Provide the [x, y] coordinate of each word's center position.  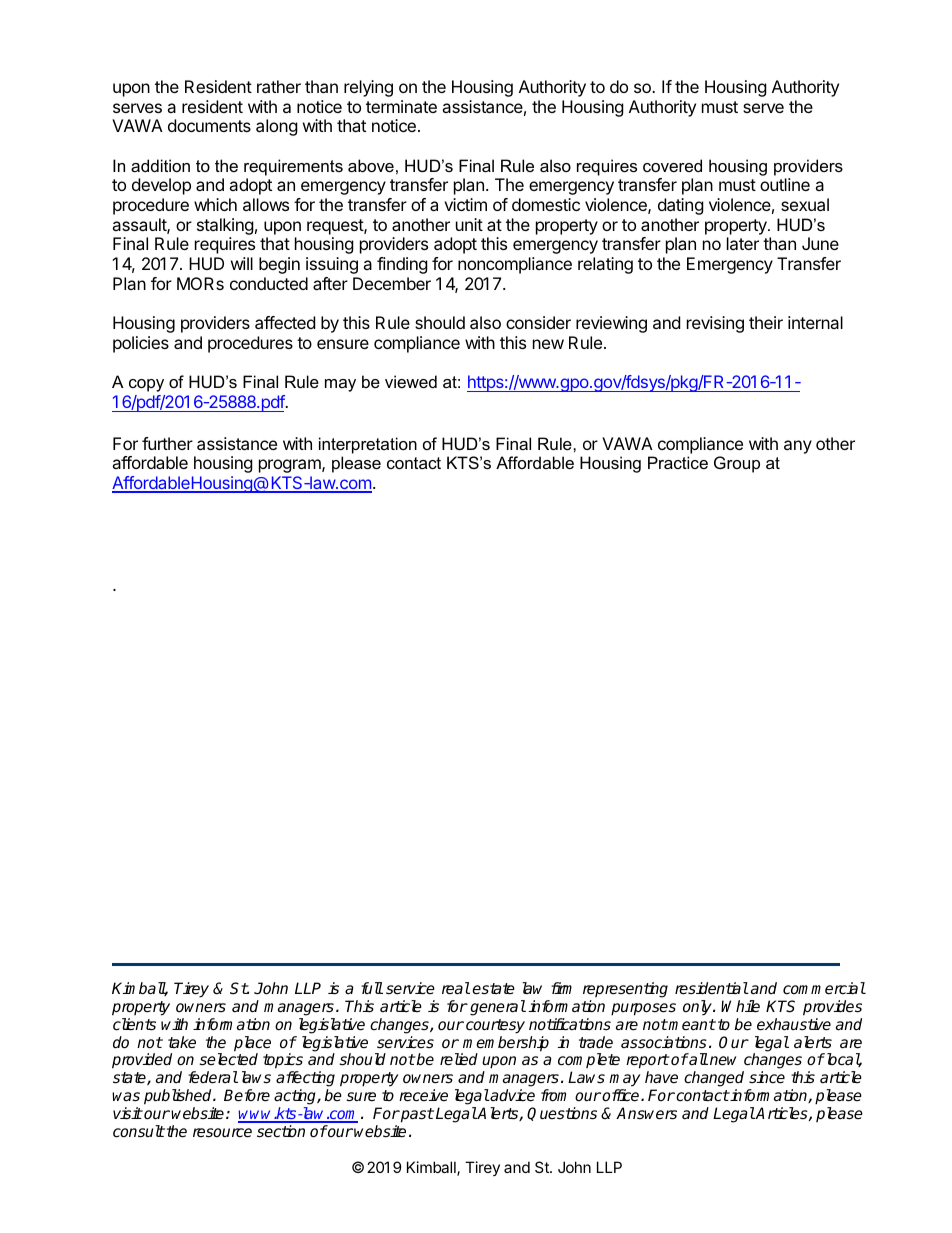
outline [785, 184]
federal [213, 1077]
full [372, 988]
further [167, 443]
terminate [401, 106]
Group [737, 464]
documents [209, 125]
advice [512, 1095]
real [456, 988]
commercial [824, 988]
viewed [411, 381]
